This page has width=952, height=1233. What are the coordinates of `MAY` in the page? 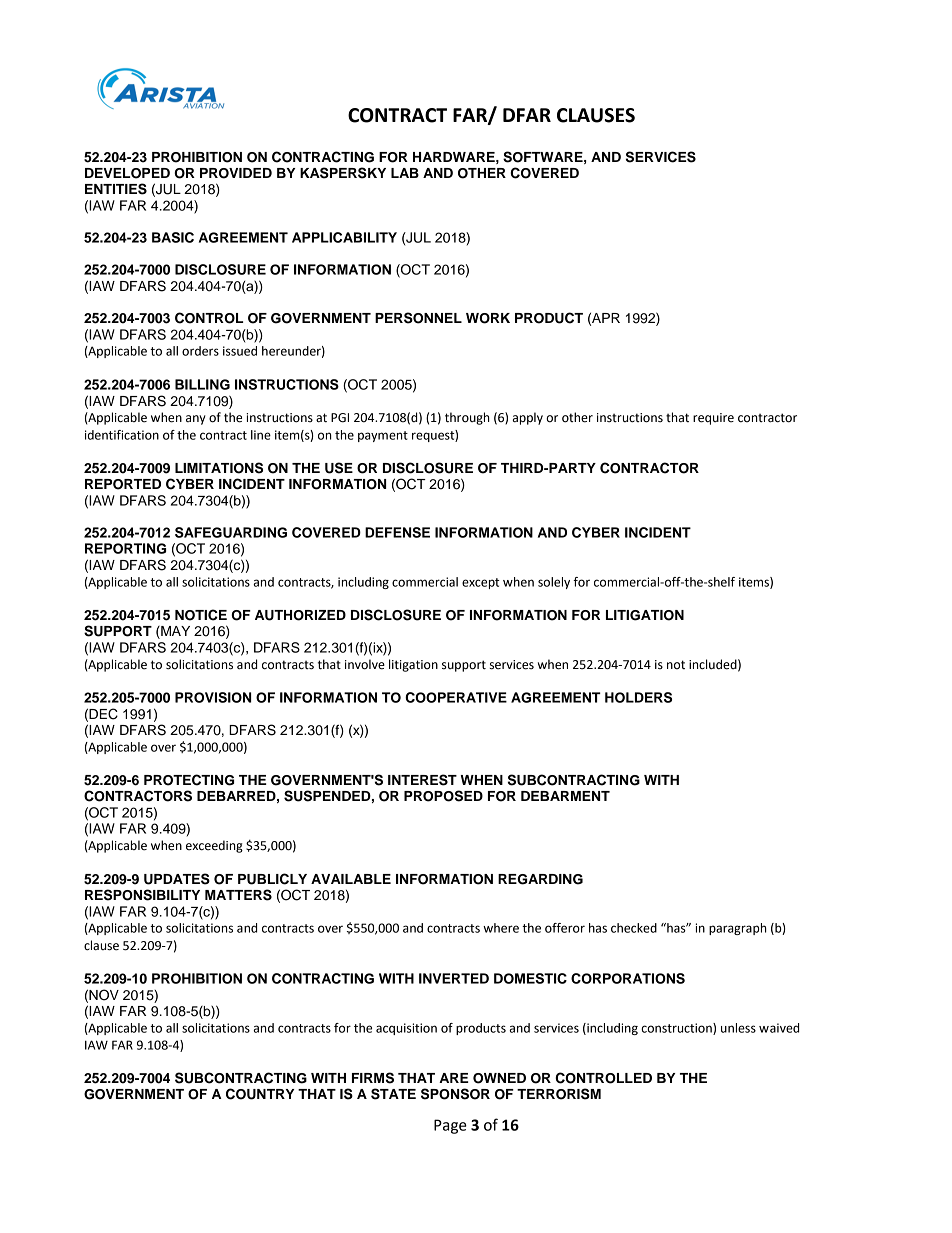 It's located at (174, 631).
